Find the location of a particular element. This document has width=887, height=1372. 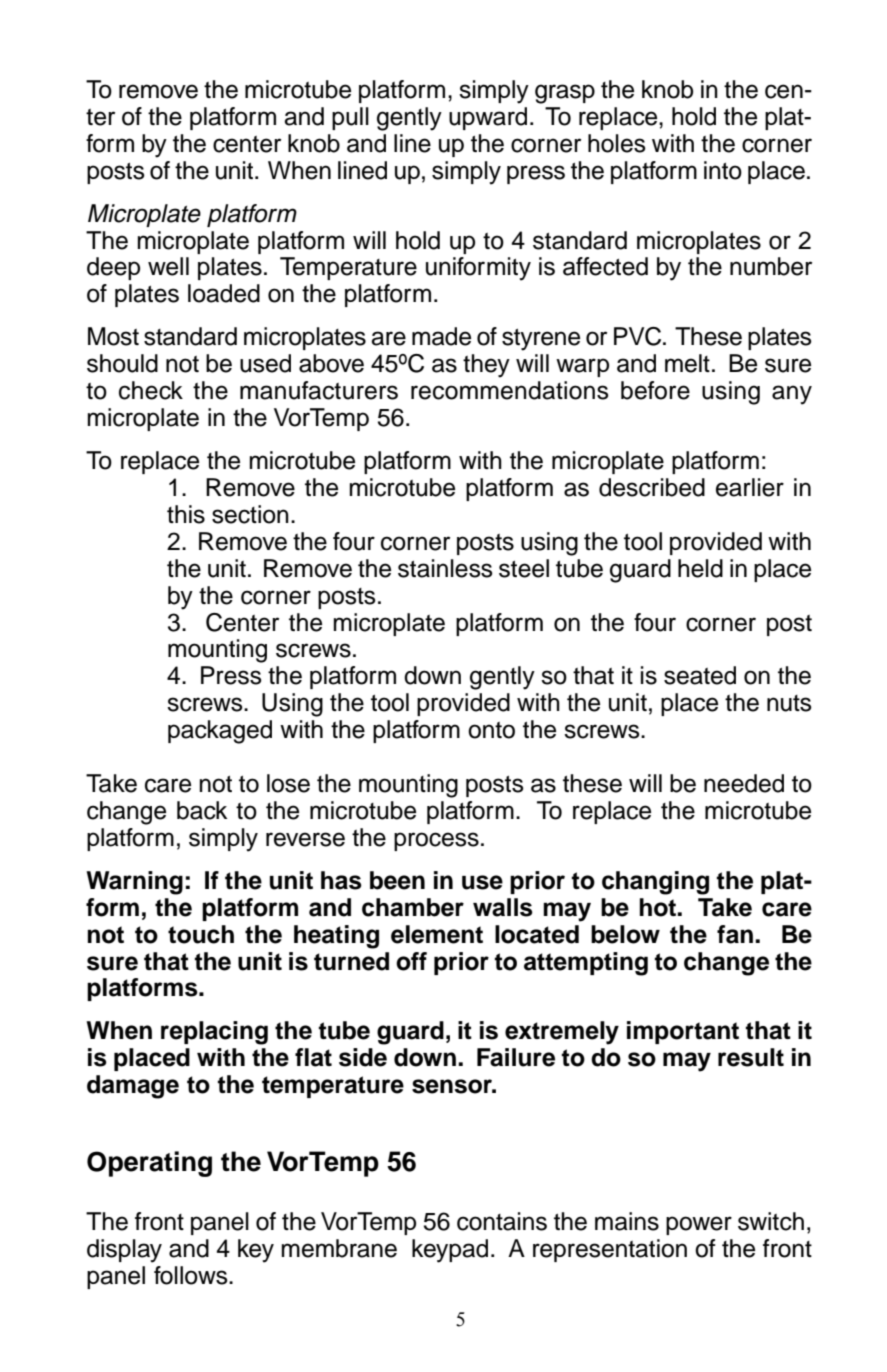

seated is located at coordinates (700, 675).
